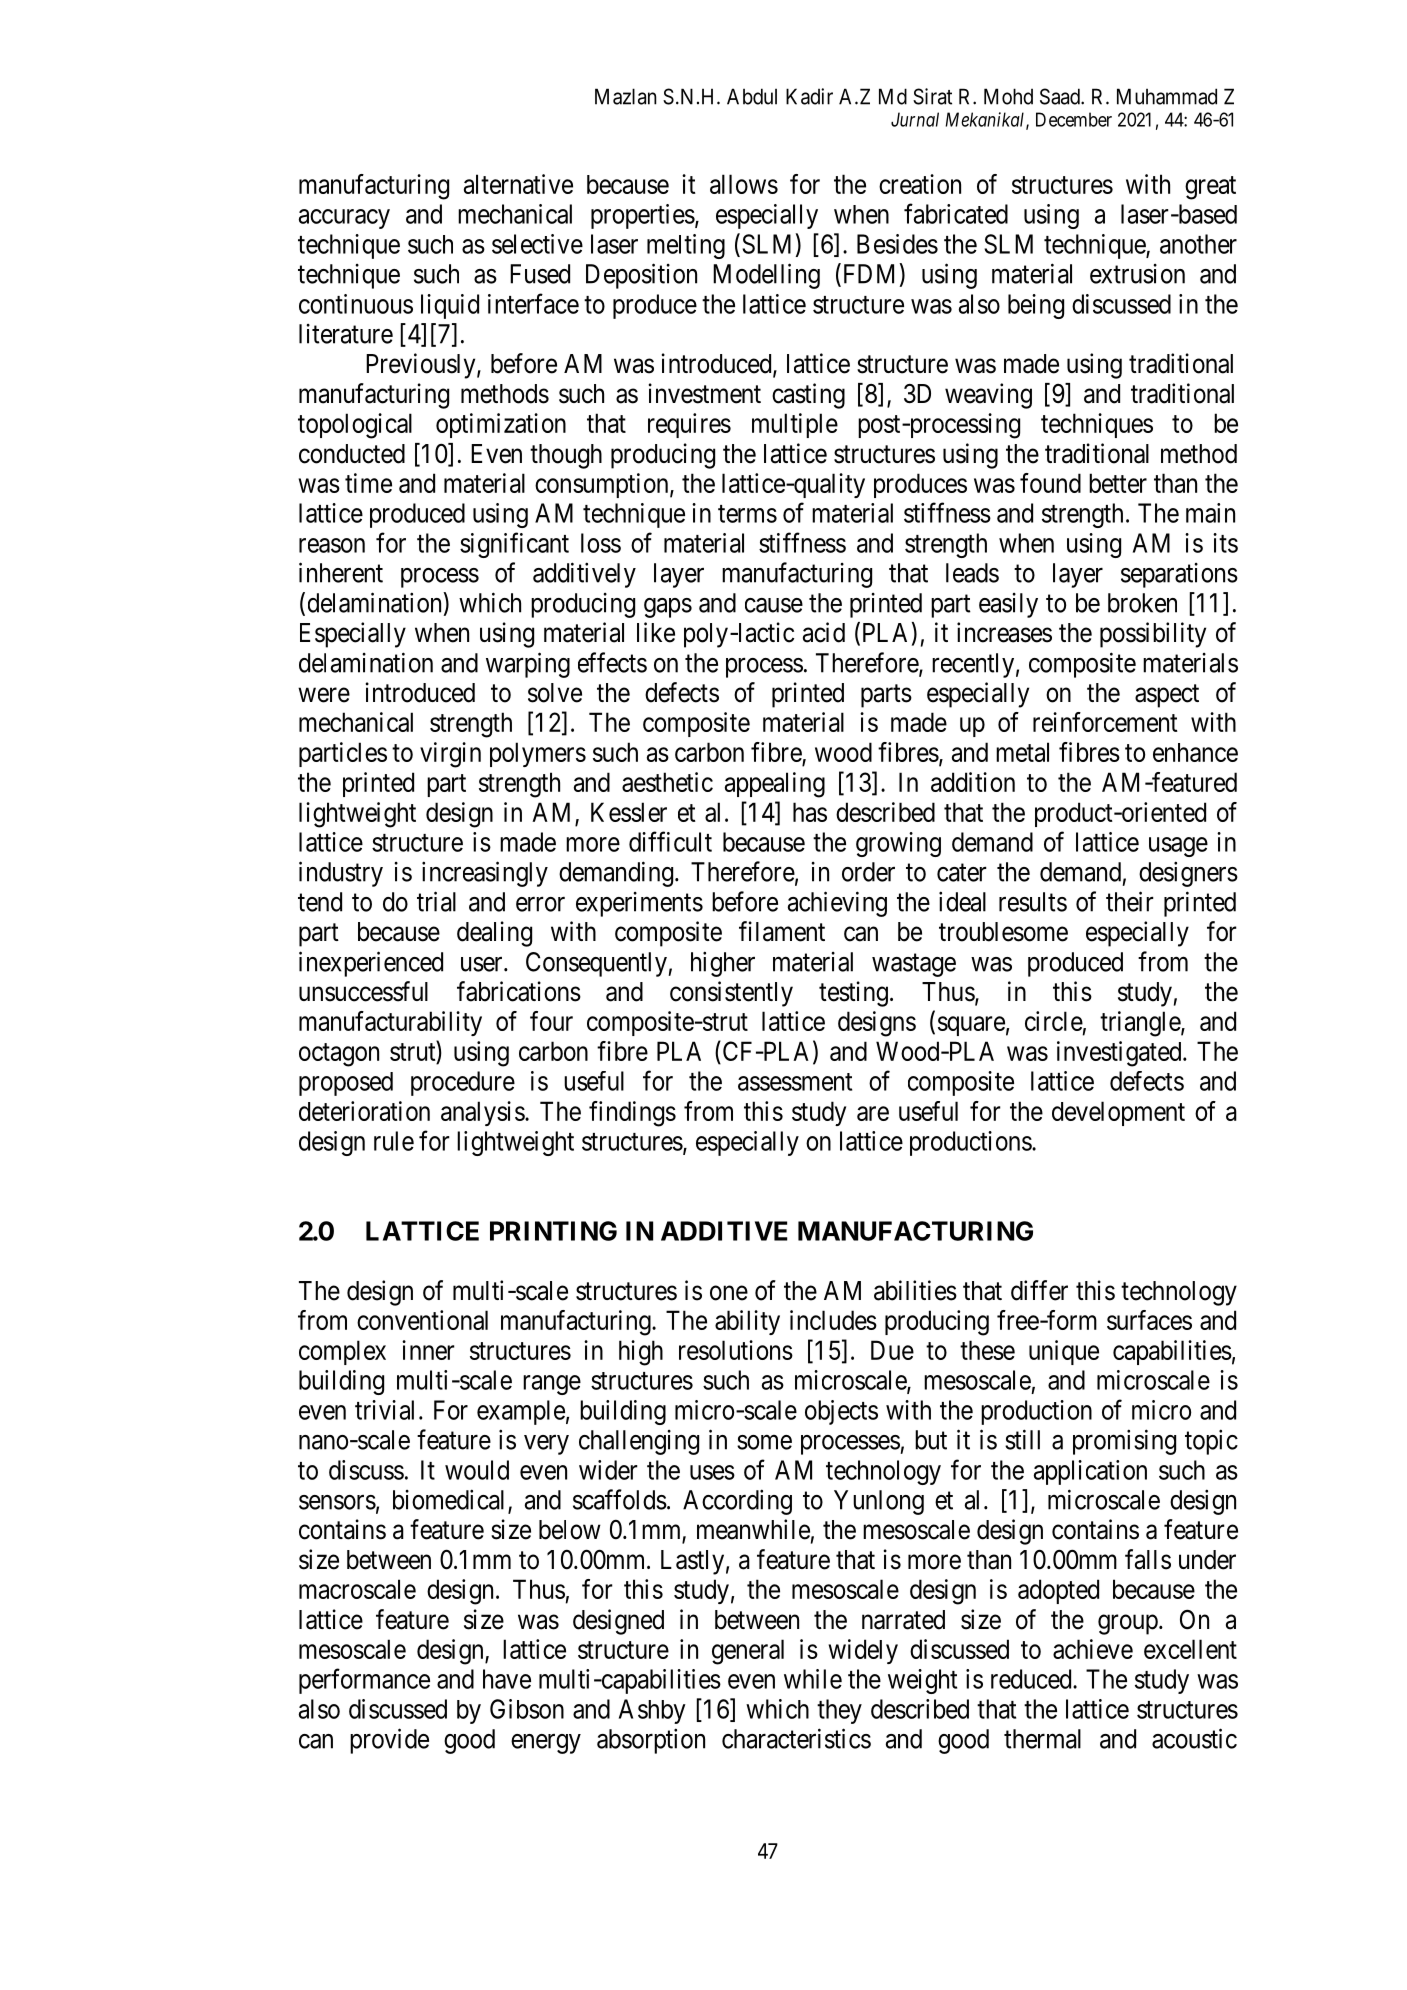  Describe the element at coordinates (1093, 1649) in the screenshot. I see `achieve` at that location.
